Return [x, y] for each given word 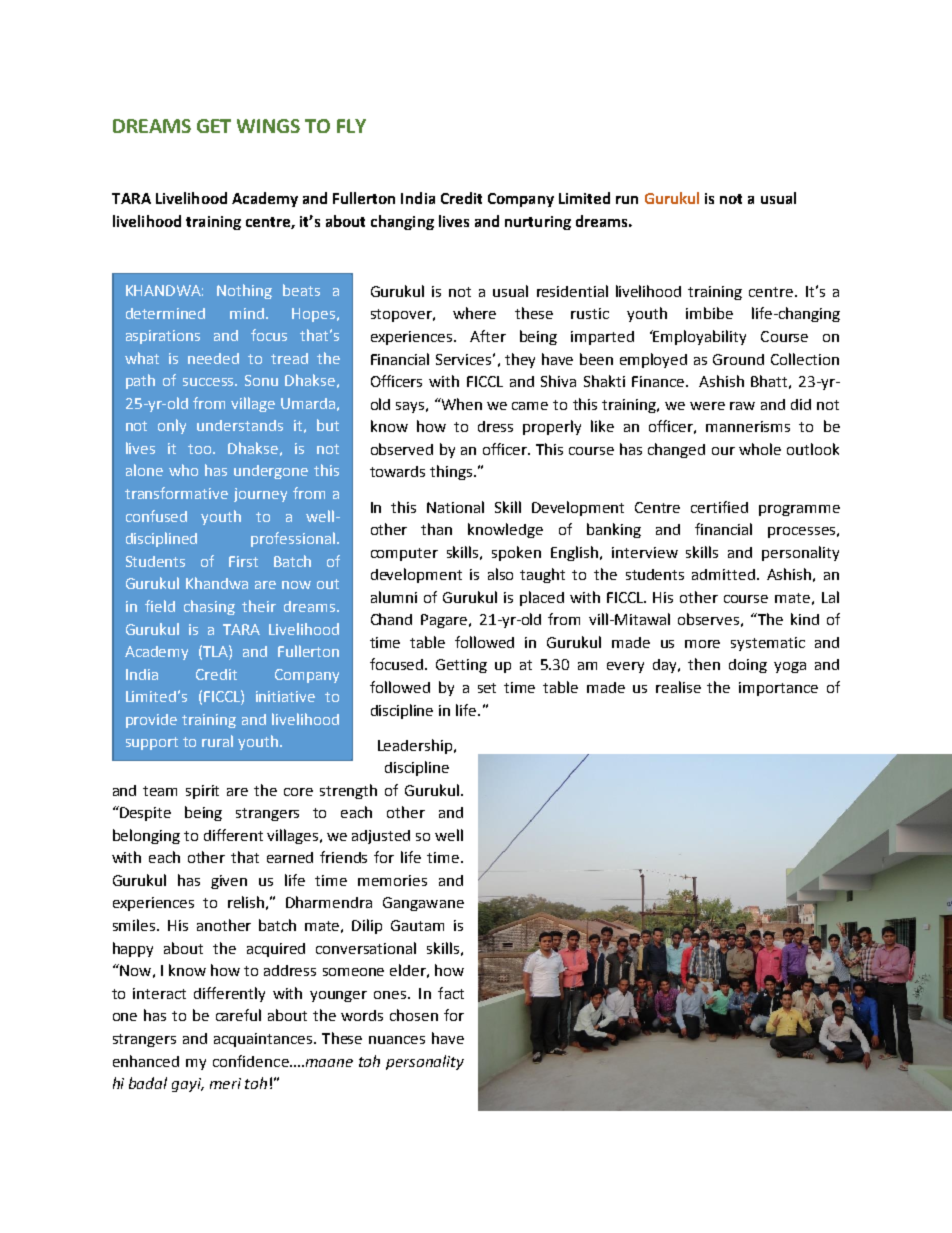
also [500, 574]
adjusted [381, 837]
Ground [738, 359]
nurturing [538, 223]
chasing [209, 607]
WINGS [268, 126]
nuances [397, 1040]
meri [225, 1083]
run [627, 200]
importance [778, 689]
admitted [723, 574]
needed [213, 358]
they [520, 360]
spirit [202, 792]
